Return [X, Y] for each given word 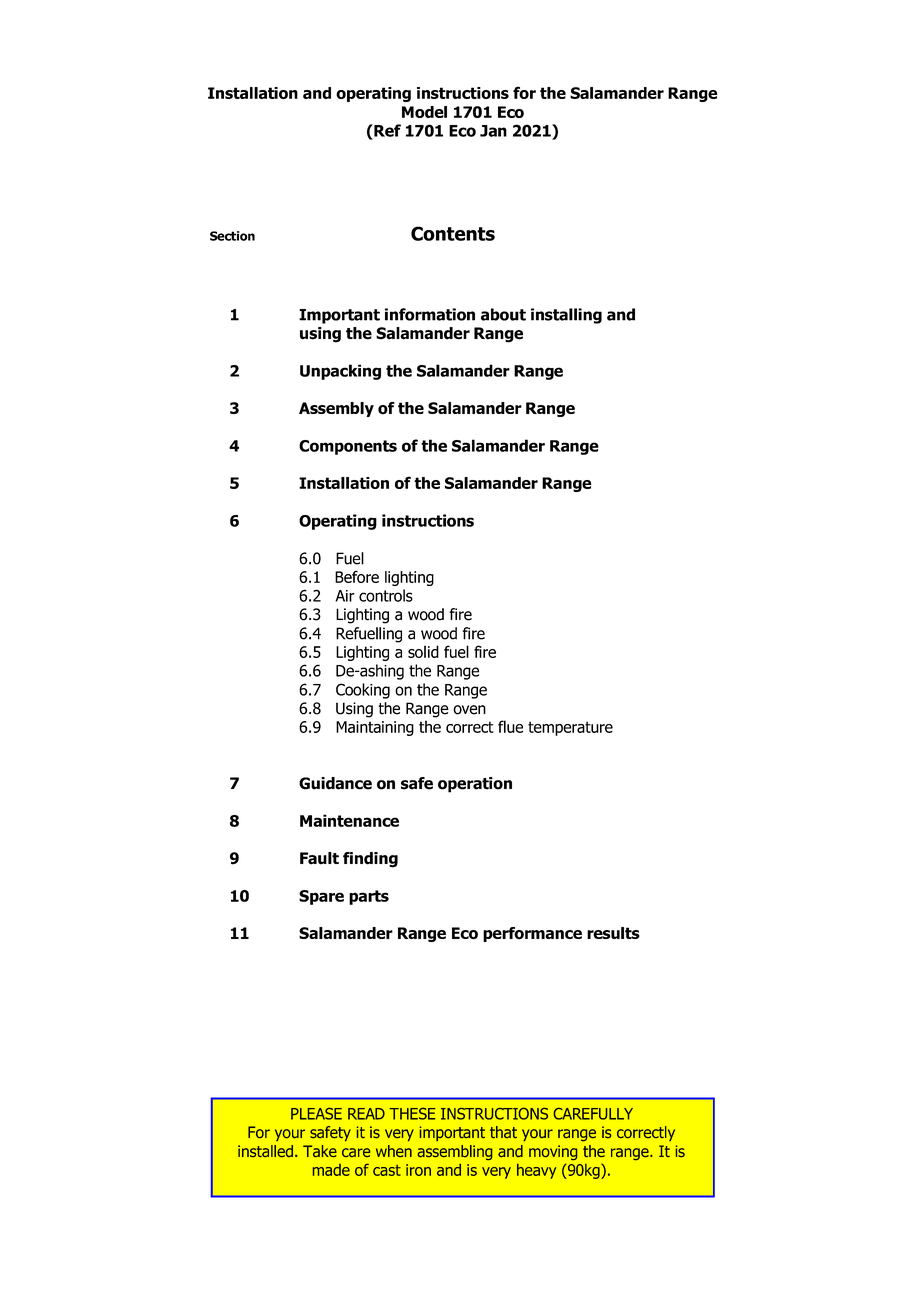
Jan [493, 131]
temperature [570, 728]
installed [265, 1151]
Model [424, 112]
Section [232, 236]
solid [423, 651]
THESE [412, 1114]
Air [345, 596]
